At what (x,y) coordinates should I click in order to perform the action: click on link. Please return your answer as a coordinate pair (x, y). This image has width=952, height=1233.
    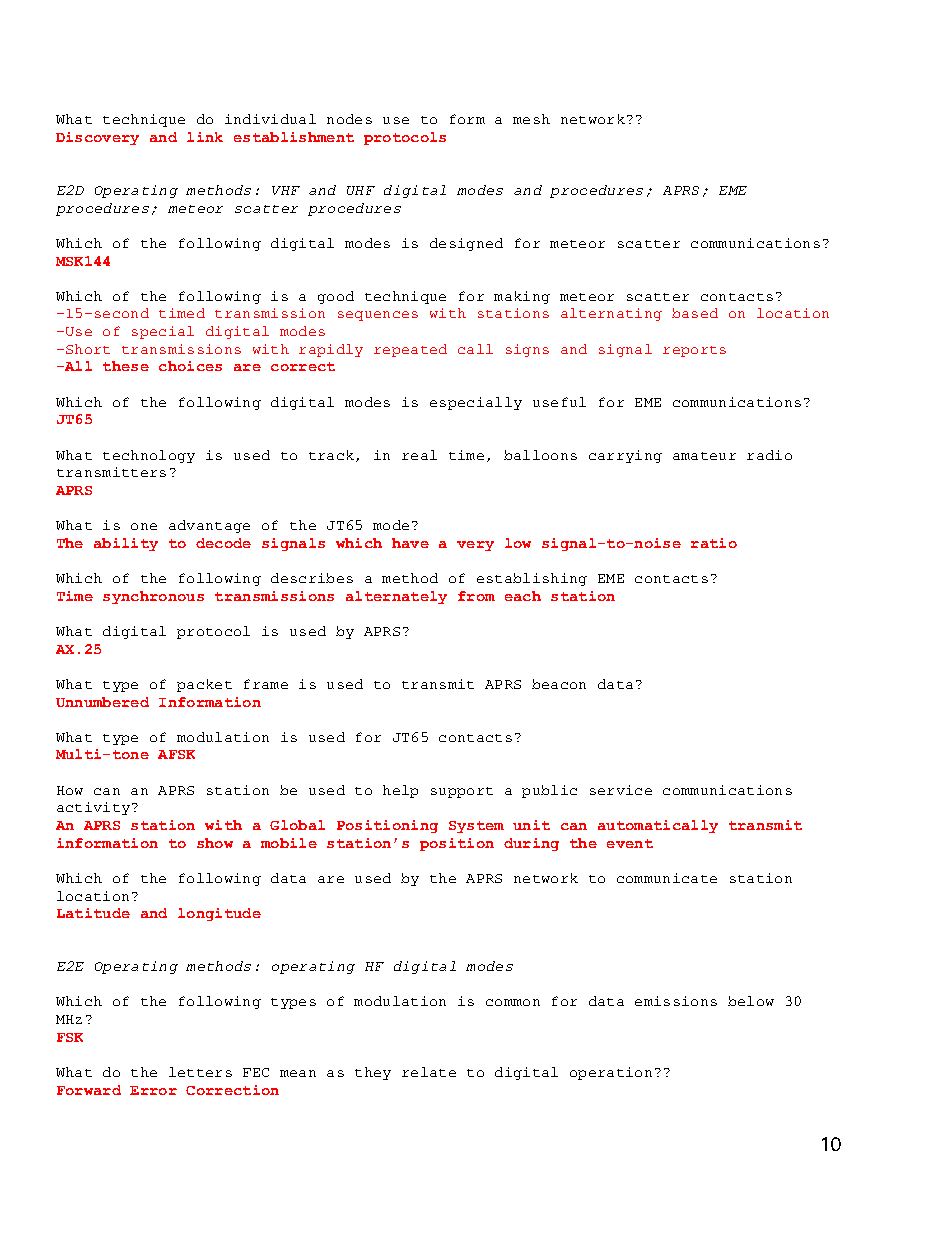
    Looking at the image, I should click on (205, 137).
